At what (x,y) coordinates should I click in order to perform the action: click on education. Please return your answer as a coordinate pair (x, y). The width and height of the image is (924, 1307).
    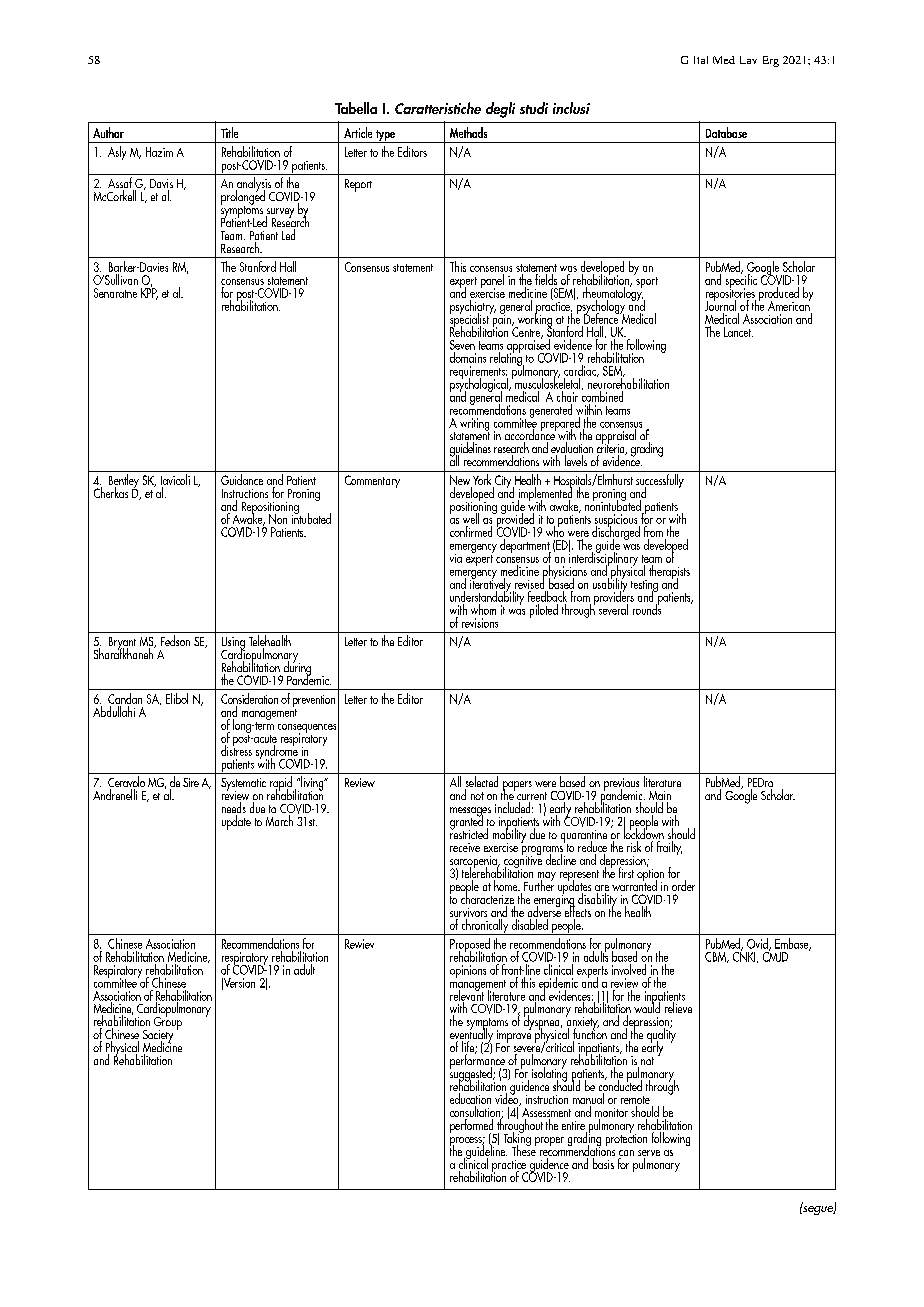
    Looking at the image, I should click on (470, 1100).
